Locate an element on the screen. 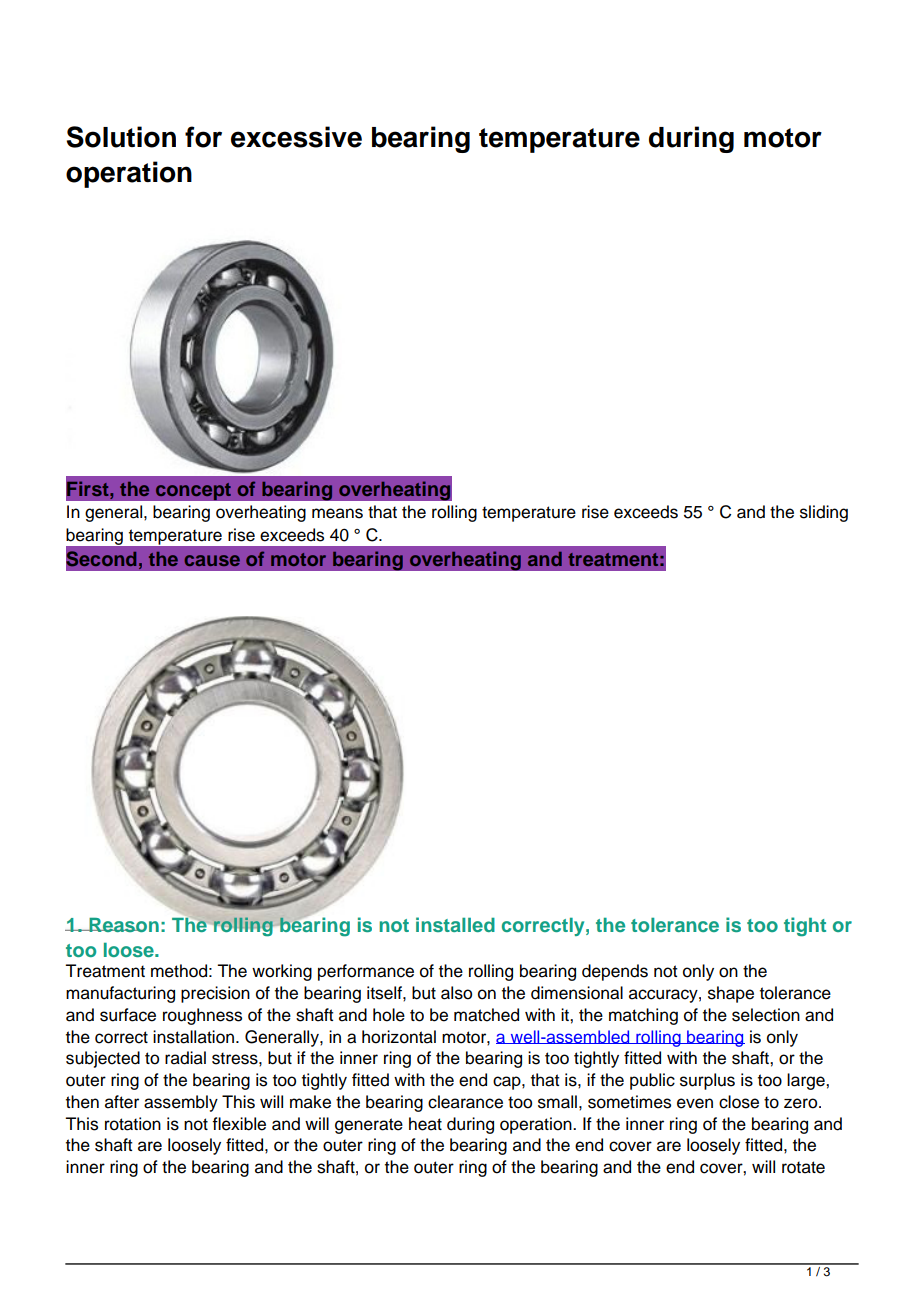 The width and height of the screenshot is (924, 1308). installed is located at coordinates (455, 924).
